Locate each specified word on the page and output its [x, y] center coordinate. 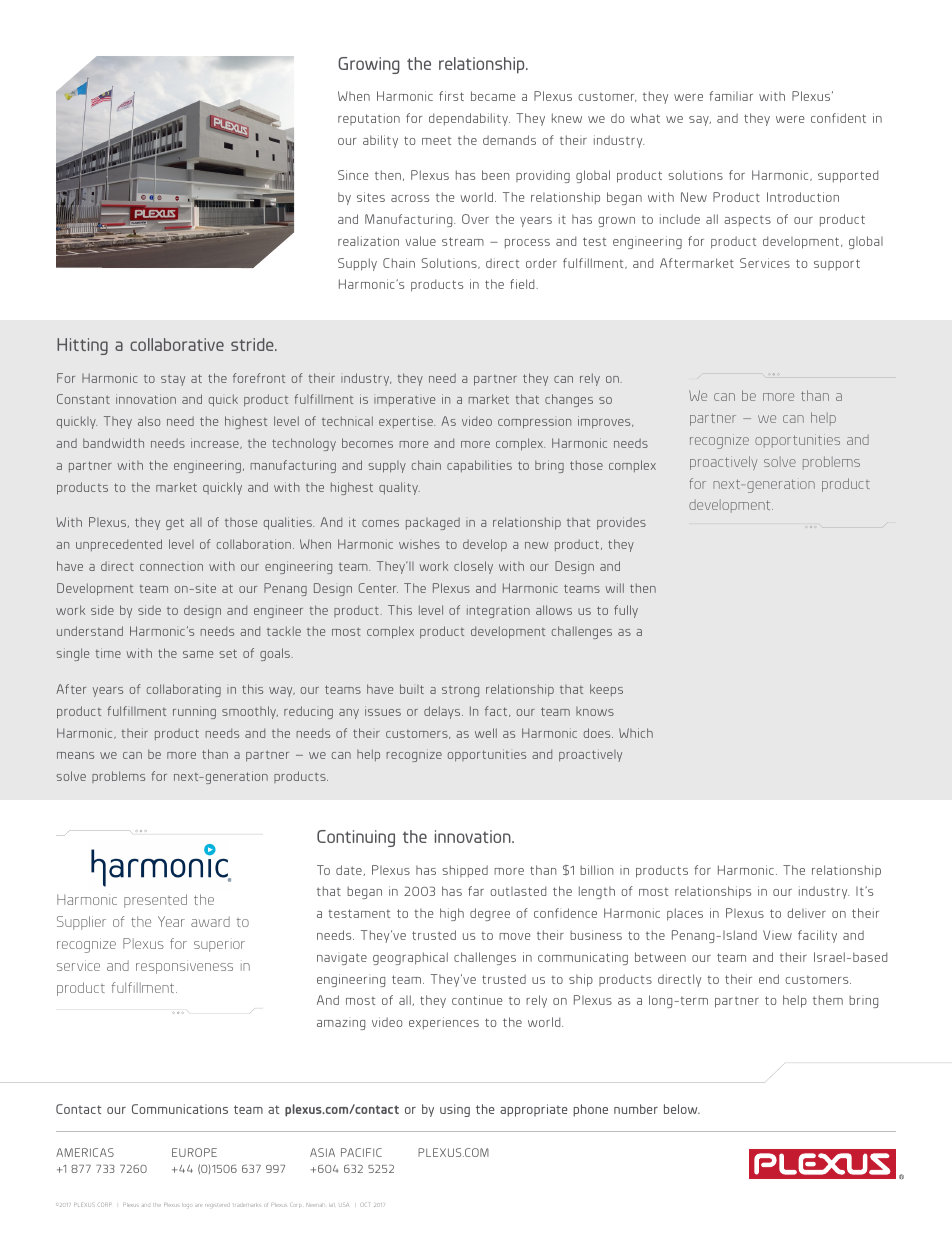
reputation [369, 119]
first [451, 96]
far [476, 891]
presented [155, 901]
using [455, 1110]
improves [605, 422]
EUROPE [194, 1152]
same [198, 654]
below [682, 1109]
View [777, 935]
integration [498, 611]
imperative [404, 401]
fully [626, 611]
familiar [731, 96]
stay [173, 380]
